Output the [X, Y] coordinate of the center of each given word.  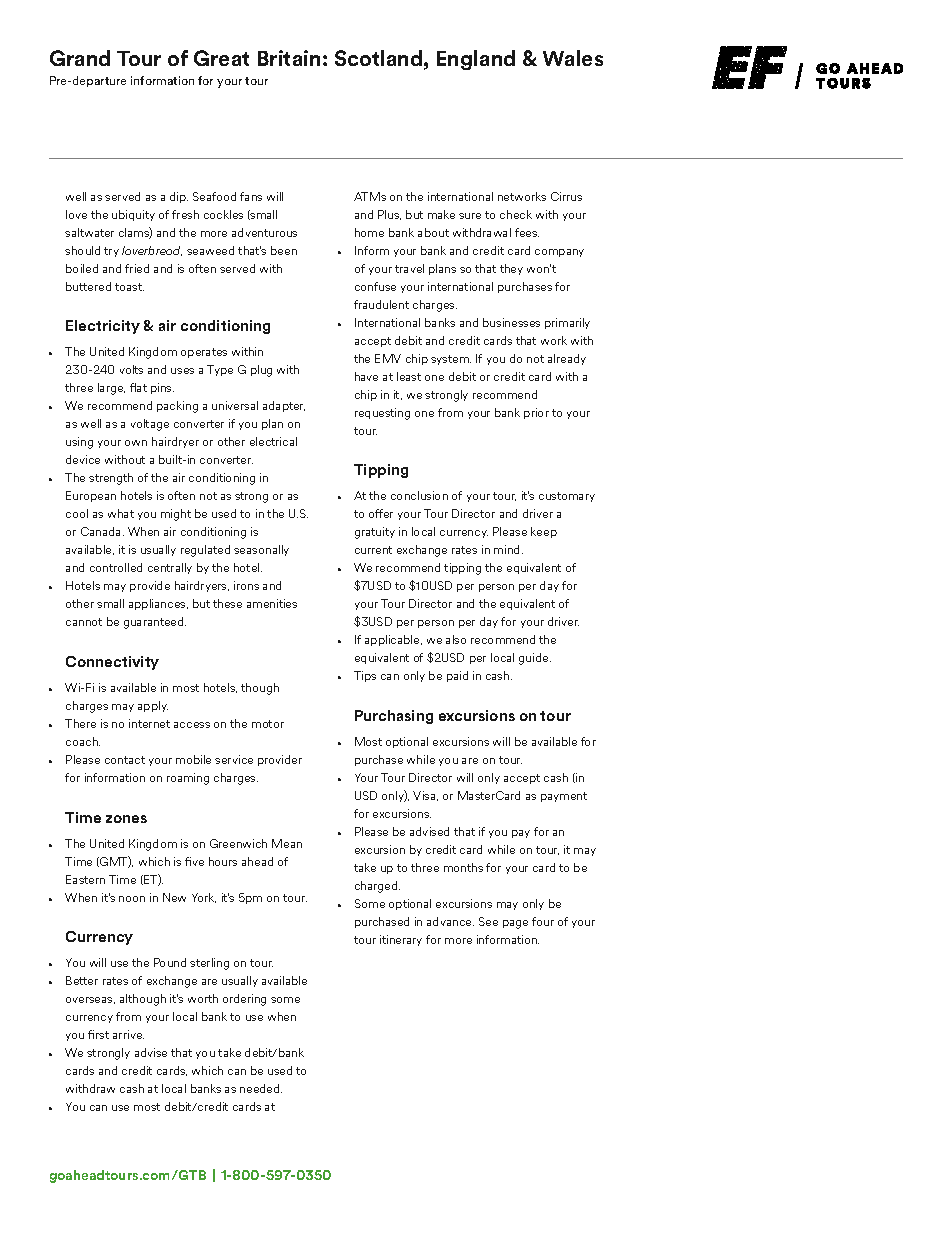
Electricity [103, 327]
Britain [289, 58]
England [476, 60]
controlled [116, 567]
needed [261, 1088]
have [366, 376]
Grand [80, 58]
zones [126, 819]
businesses [511, 322]
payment [564, 797]
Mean [287, 843]
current [373, 550]
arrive [128, 1034]
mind [508, 549]
